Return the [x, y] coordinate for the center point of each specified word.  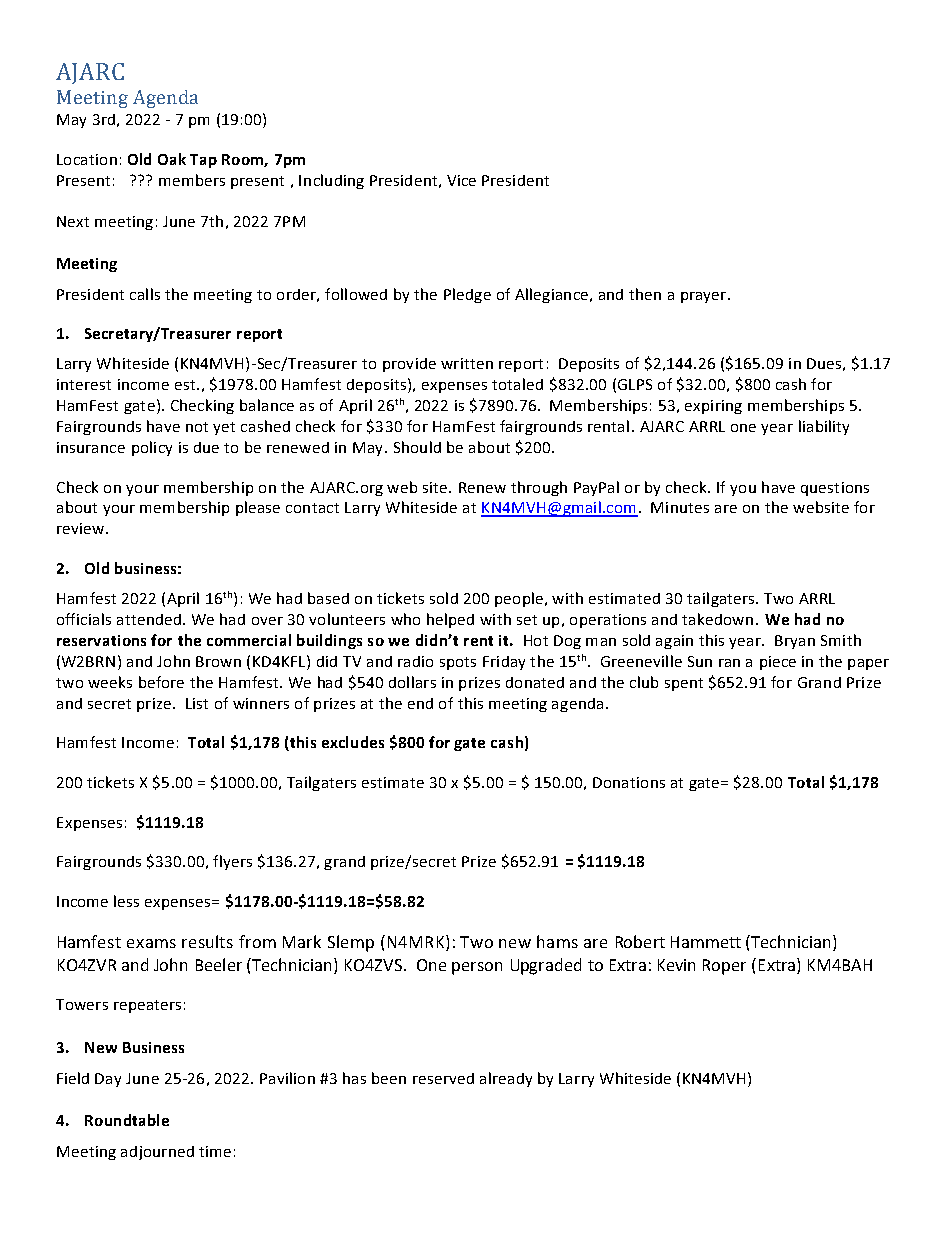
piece [778, 663]
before [161, 682]
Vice [461, 180]
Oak [172, 159]
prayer [705, 297]
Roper [724, 967]
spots [458, 663]
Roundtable [127, 1120]
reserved [443, 1078]
